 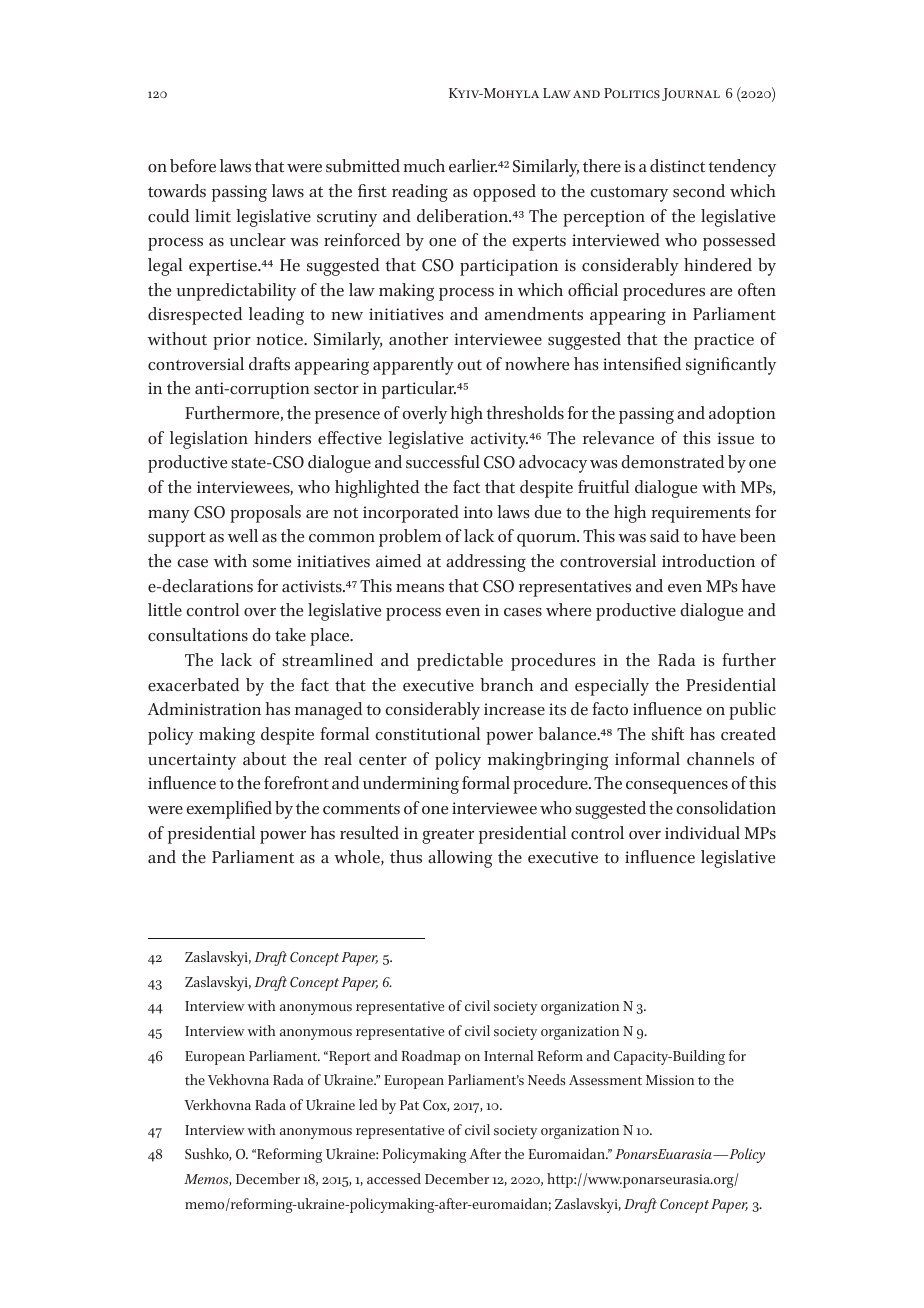 What do you see at coordinates (394, 1178) in the document?
I see `accessed` at bounding box center [394, 1178].
